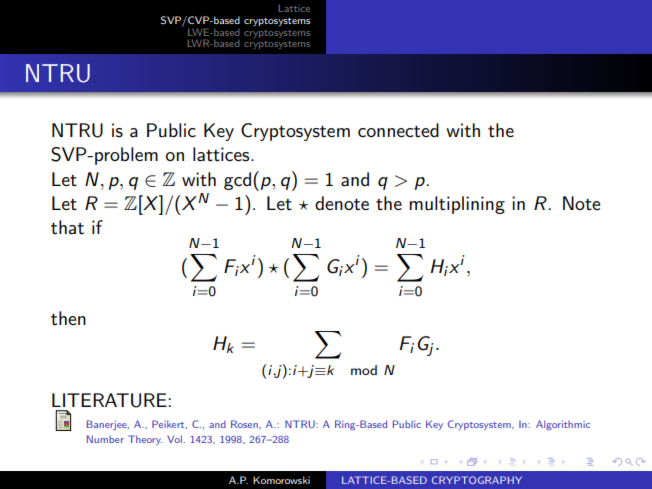 This screenshot has width=652, height=489. I want to click on Algorithmic, so click(563, 425).
